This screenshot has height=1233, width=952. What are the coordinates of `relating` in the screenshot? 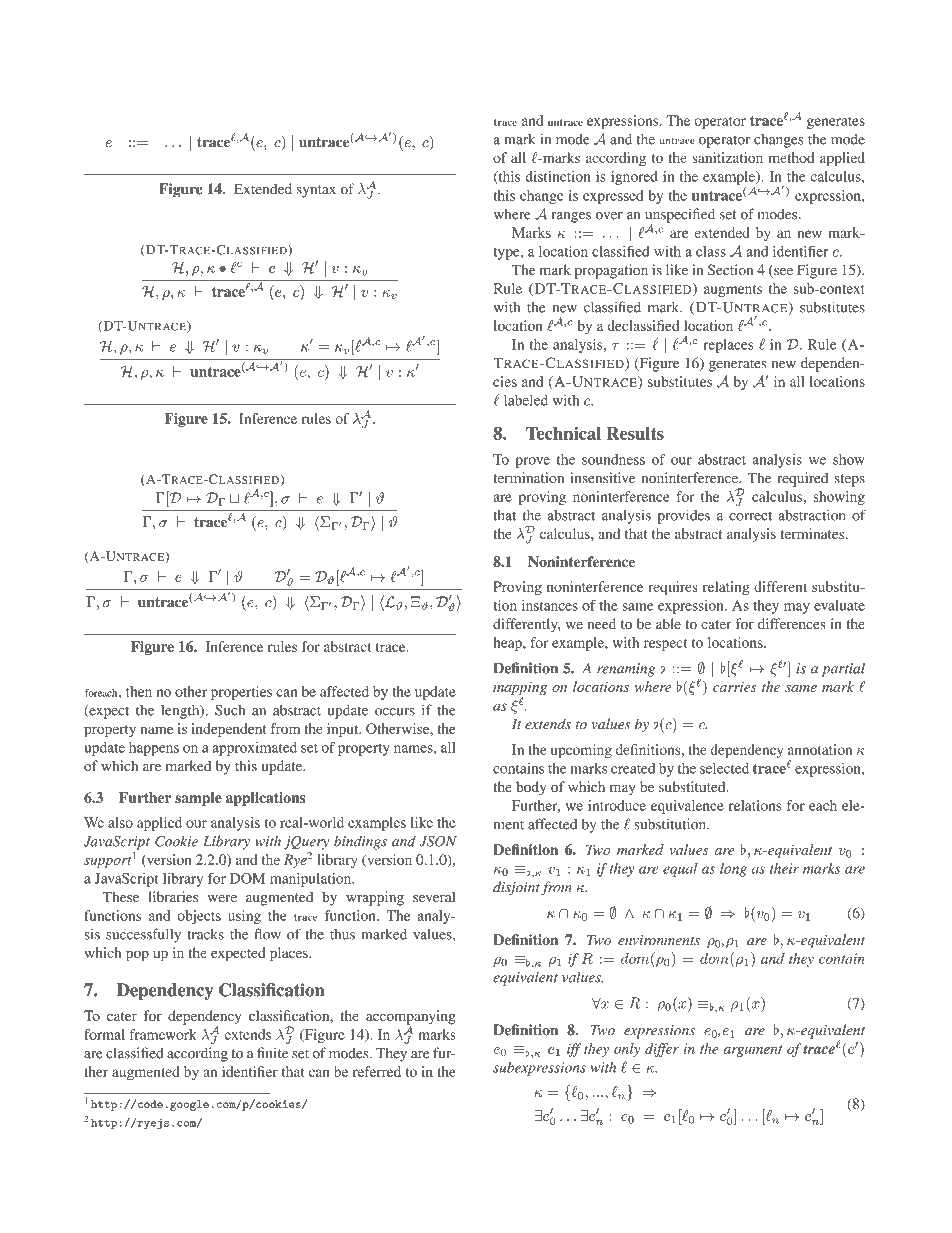 It's located at (726, 588).
